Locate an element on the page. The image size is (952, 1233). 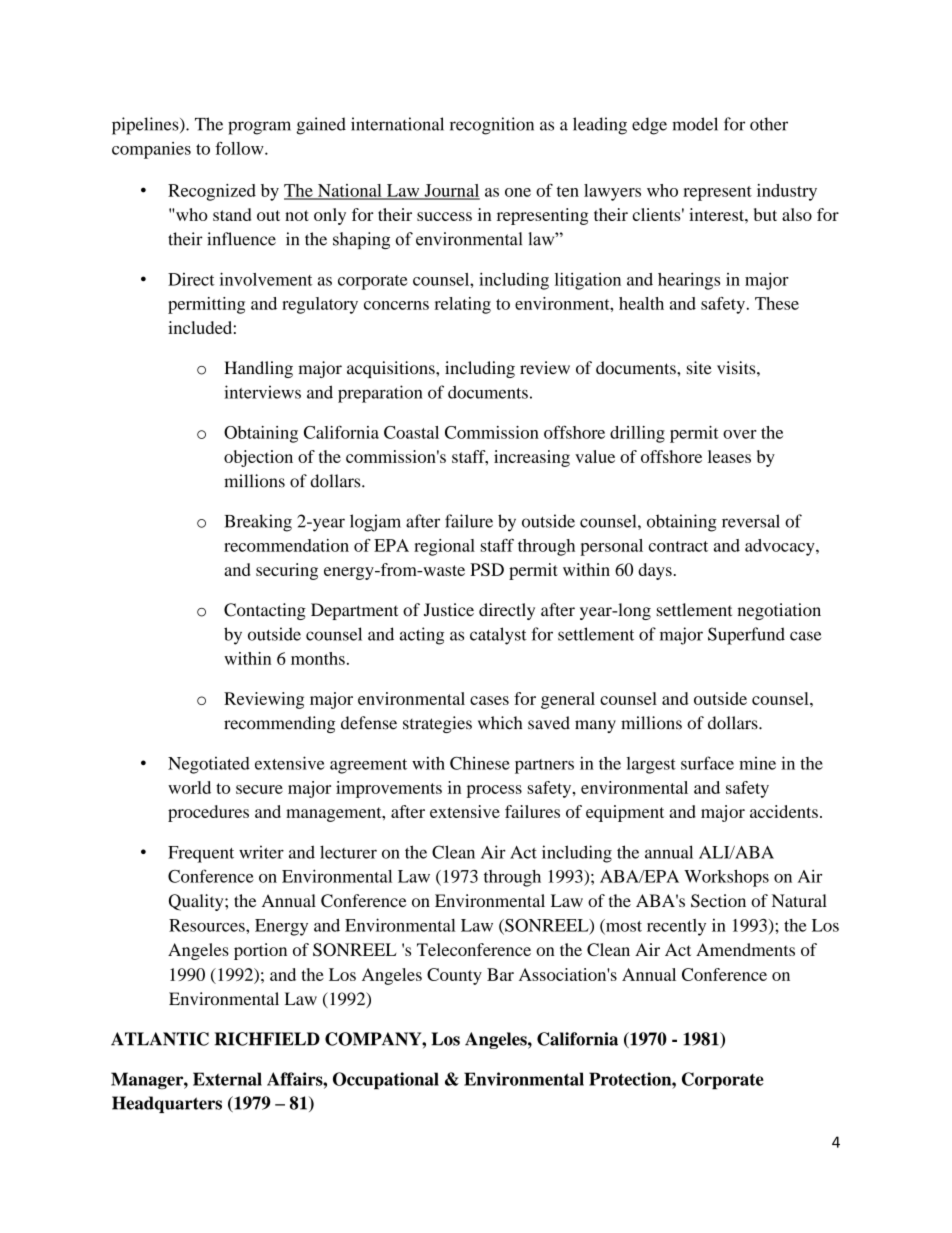
Negotiated is located at coordinates (209, 765).
